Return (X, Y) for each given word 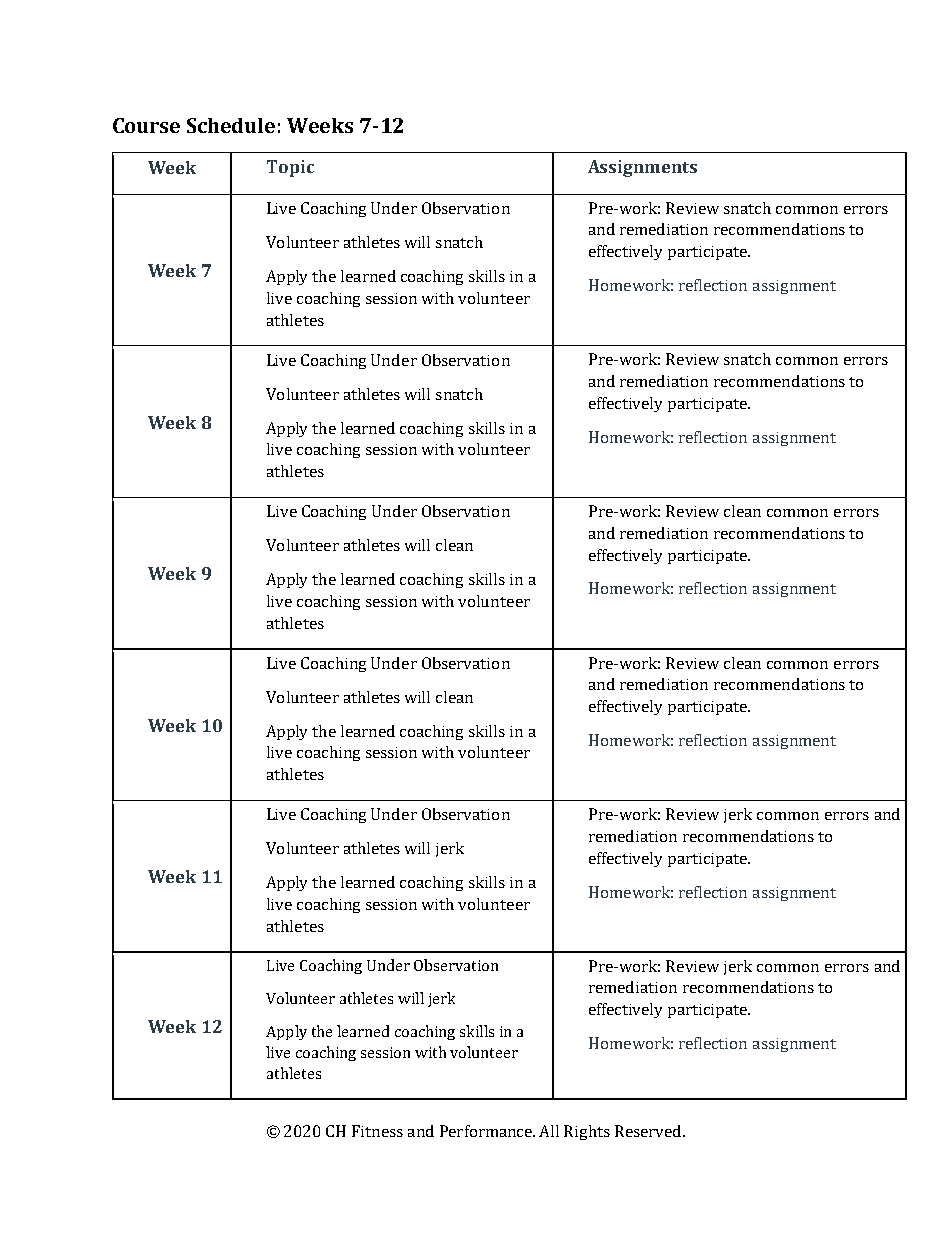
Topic (290, 168)
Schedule (231, 125)
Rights (587, 1132)
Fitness (377, 1131)
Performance (487, 1131)
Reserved (649, 1131)
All (549, 1131)
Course (146, 125)
